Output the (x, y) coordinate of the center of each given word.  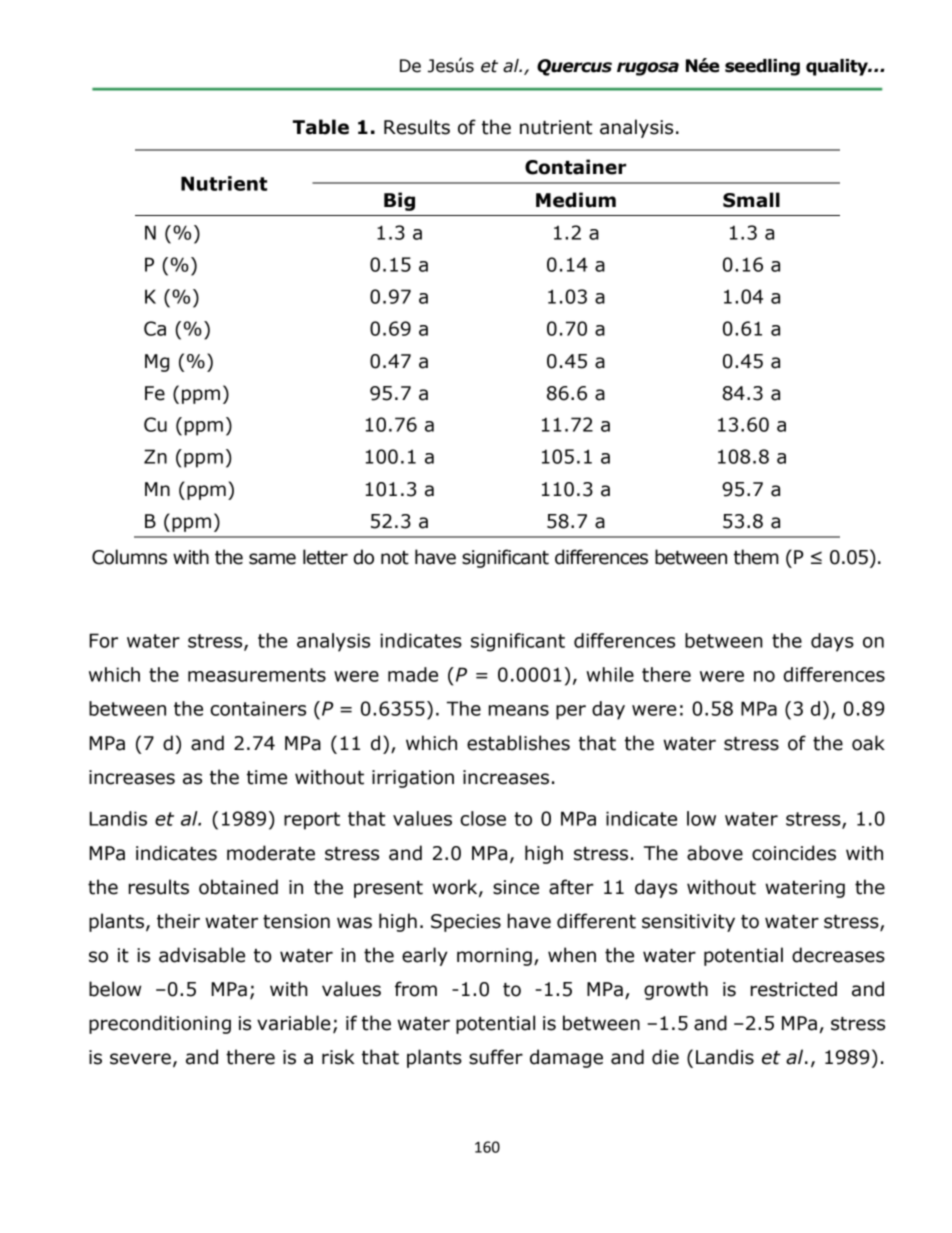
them (756, 557)
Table (321, 127)
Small (751, 200)
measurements (257, 675)
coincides (794, 853)
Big (399, 201)
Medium (576, 200)
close (483, 818)
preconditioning (160, 1024)
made (413, 674)
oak (868, 743)
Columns (129, 557)
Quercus (574, 67)
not (395, 558)
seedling (762, 67)
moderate (271, 853)
